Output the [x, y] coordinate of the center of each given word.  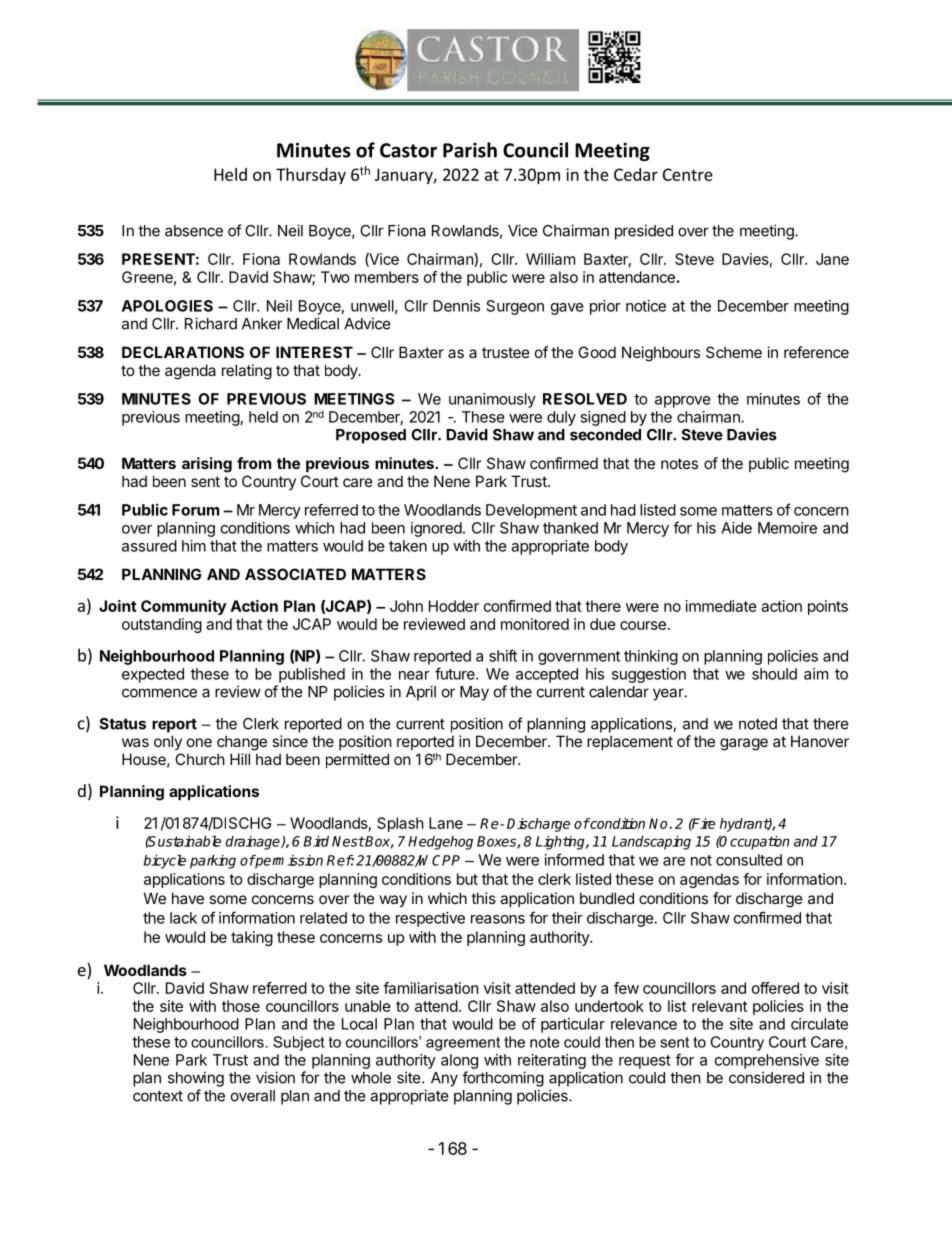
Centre [688, 174]
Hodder [454, 606]
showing [196, 1079]
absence [194, 231]
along [459, 1061]
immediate [721, 606]
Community [183, 607]
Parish [470, 150]
